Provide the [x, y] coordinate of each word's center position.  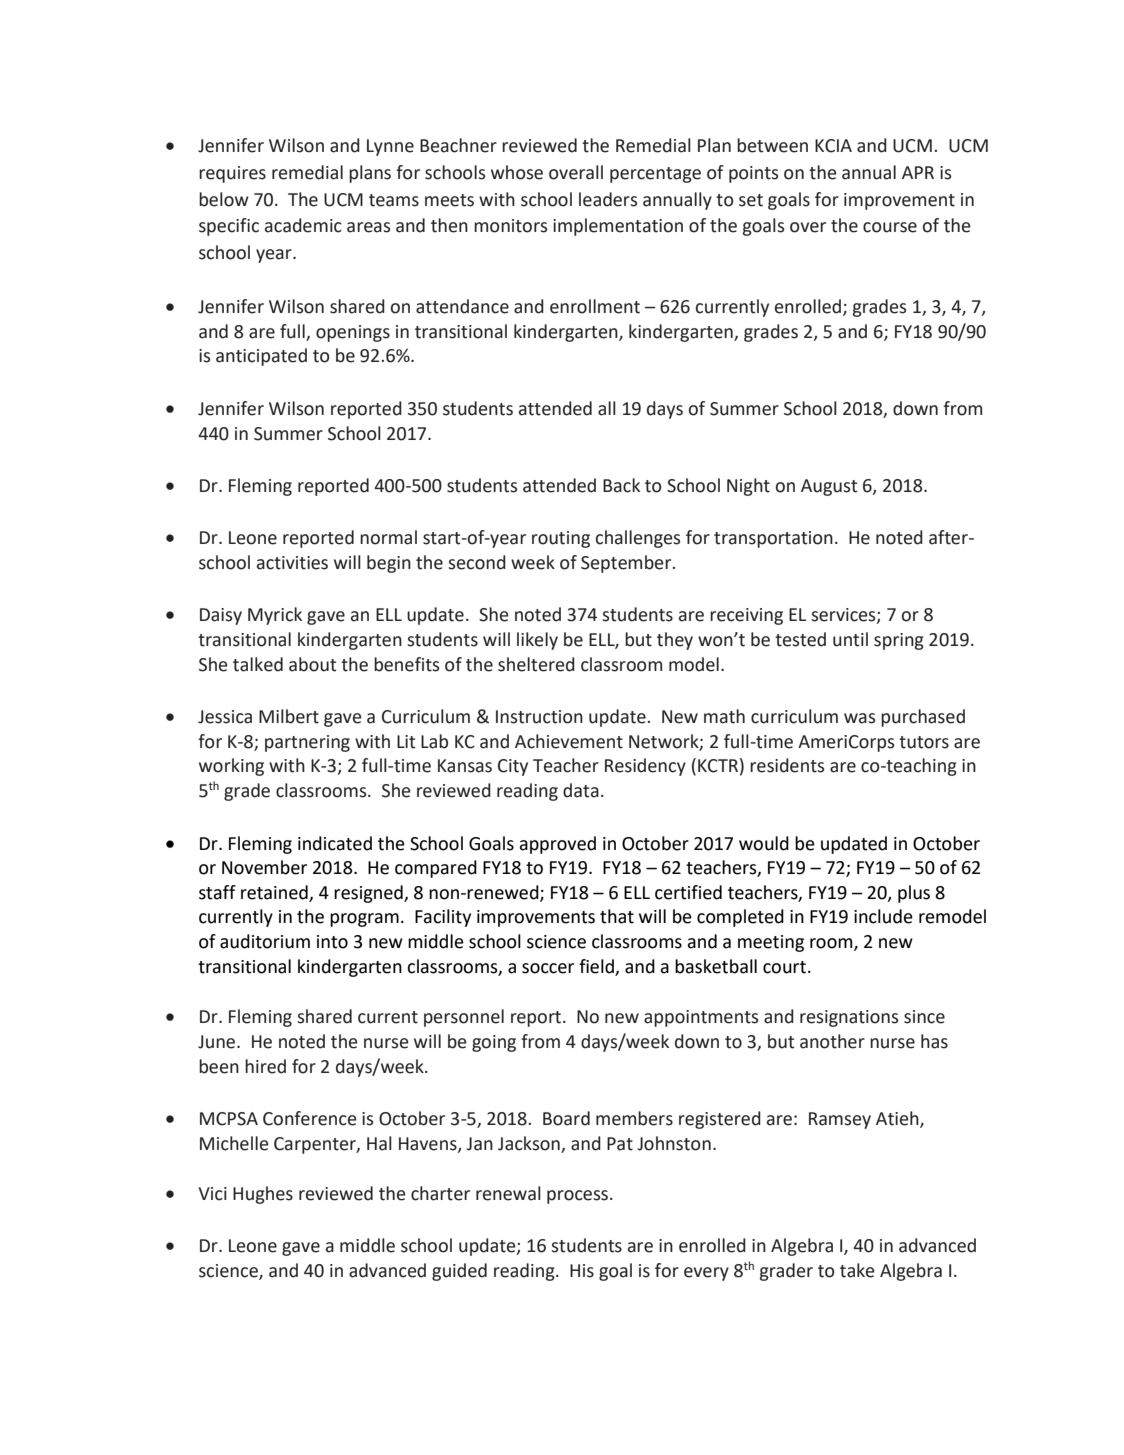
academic [303, 225]
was [859, 718]
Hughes [263, 1195]
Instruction [539, 717]
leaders [608, 199]
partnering [307, 743]
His [582, 1271]
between [772, 145]
